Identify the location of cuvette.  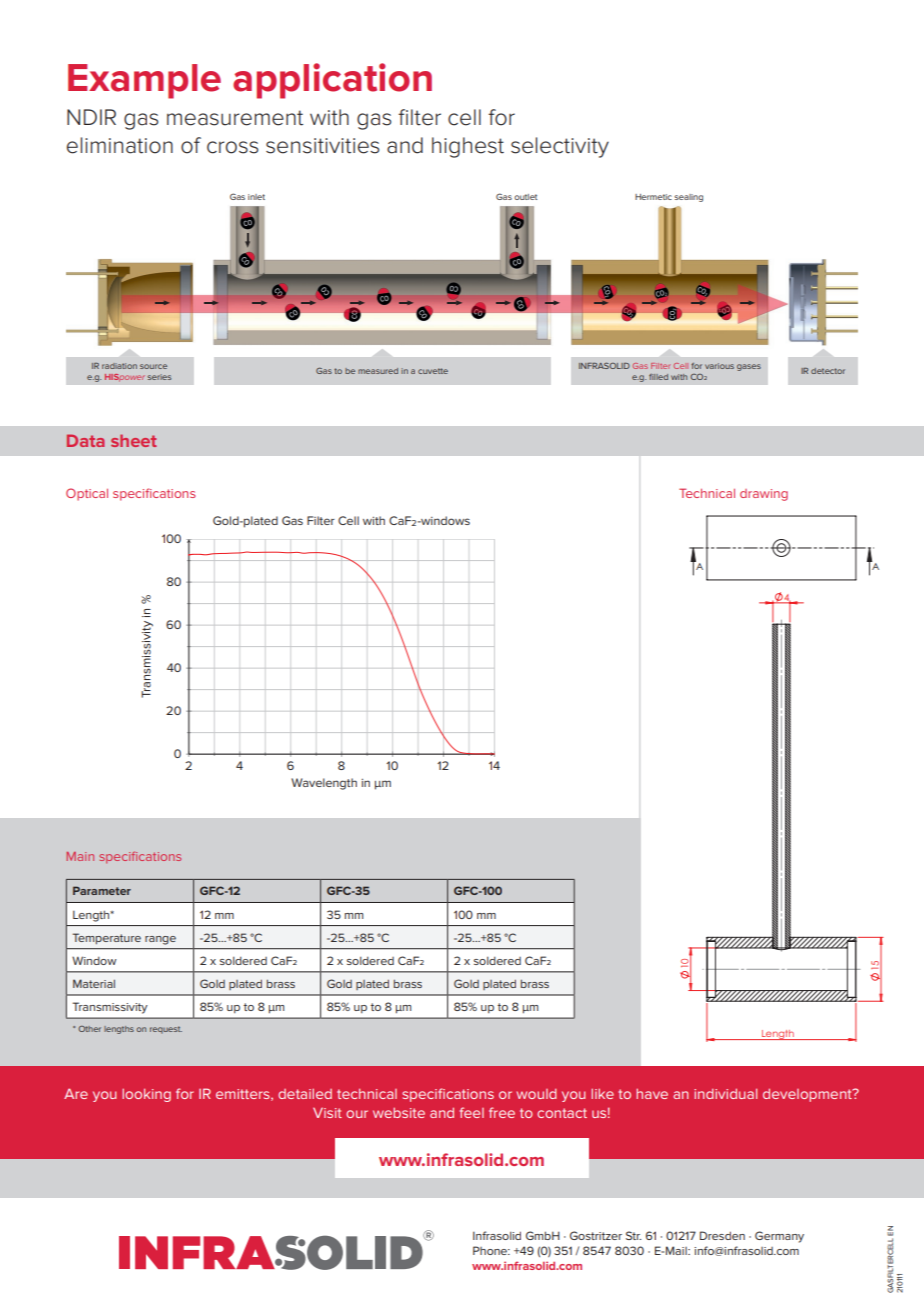
(433, 371).
